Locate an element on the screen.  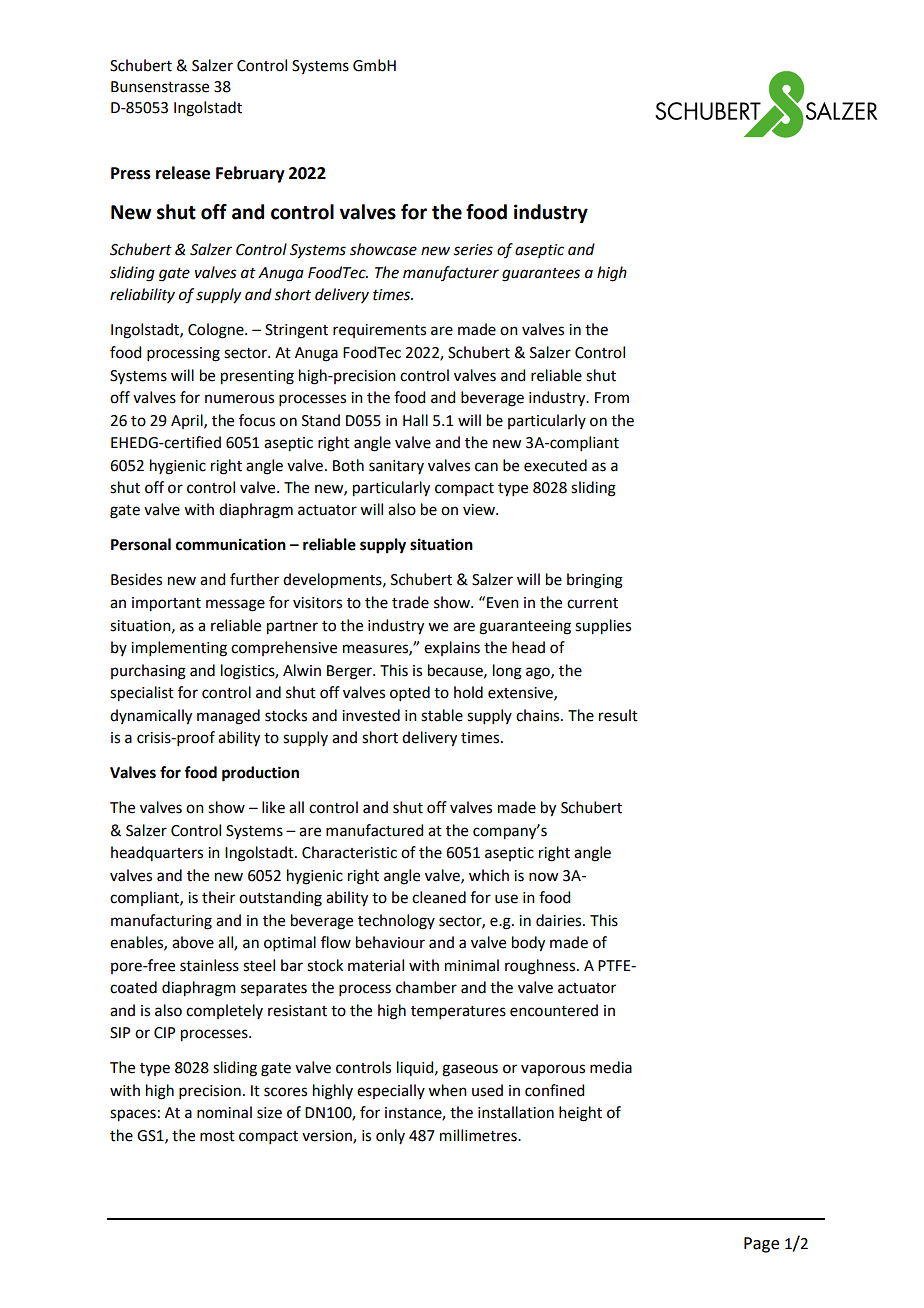
managed is located at coordinates (228, 717).
